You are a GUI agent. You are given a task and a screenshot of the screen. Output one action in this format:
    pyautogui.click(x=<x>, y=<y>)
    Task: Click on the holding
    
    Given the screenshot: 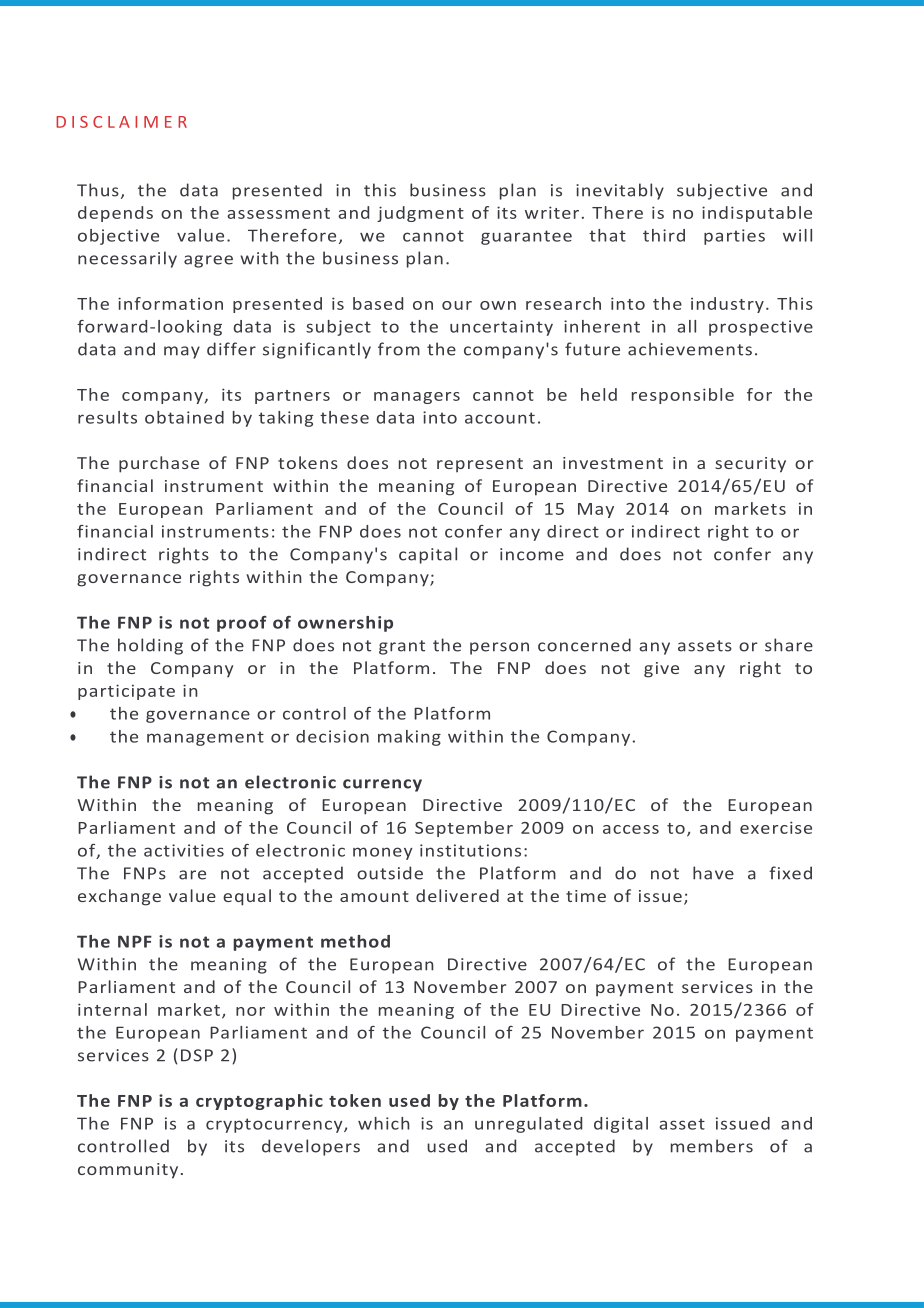 What is the action you would take?
    pyautogui.click(x=150, y=646)
